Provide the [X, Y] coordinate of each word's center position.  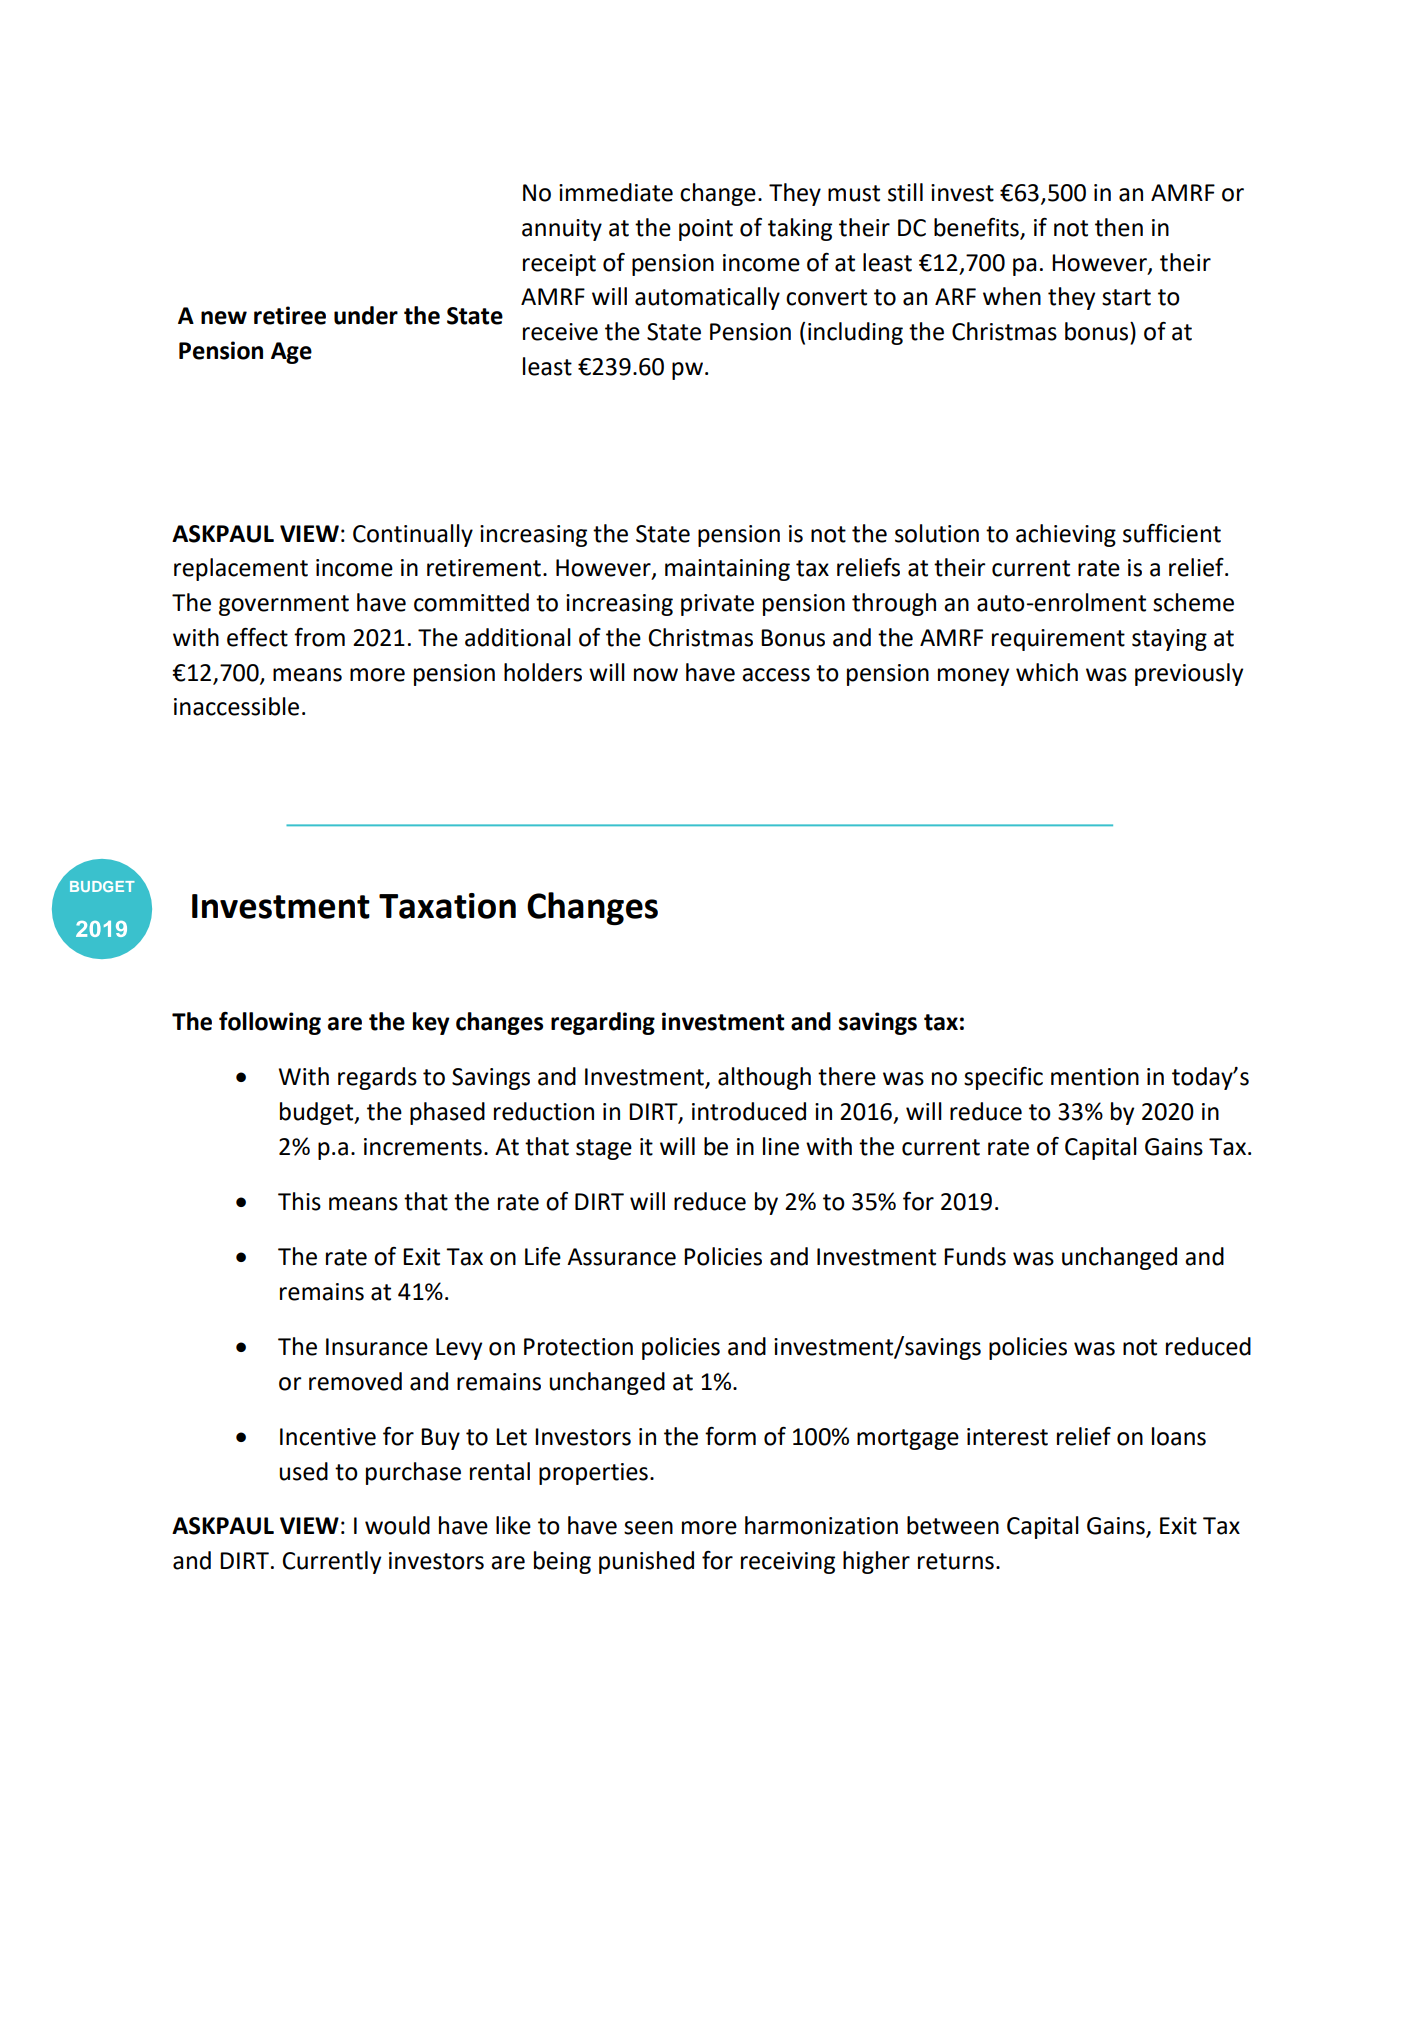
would [397, 1525]
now [656, 675]
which [1047, 672]
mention [1095, 1077]
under [366, 315]
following [270, 1023]
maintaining [727, 570]
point [706, 230]
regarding [603, 1023]
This [299, 1201]
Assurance [621, 1257]
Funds [975, 1256]
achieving [1066, 535]
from [319, 637]
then [1119, 227]
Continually [413, 535]
